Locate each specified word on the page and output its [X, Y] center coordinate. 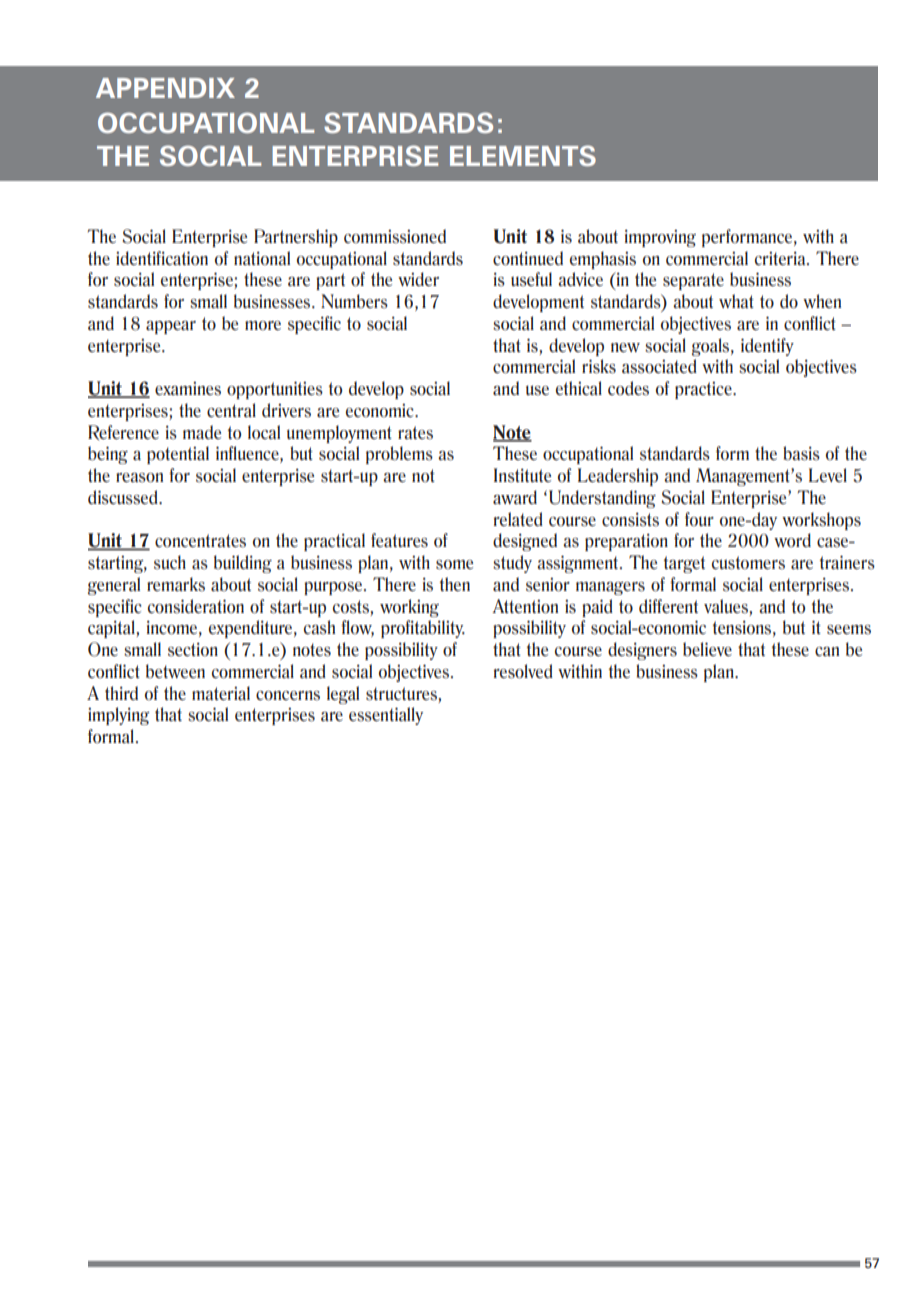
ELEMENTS [523, 155]
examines [188, 389]
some [454, 565]
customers [748, 563]
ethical [579, 388]
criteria [781, 259]
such [170, 562]
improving [660, 238]
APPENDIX [165, 88]
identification [162, 258]
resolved [523, 671]
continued [528, 258]
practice [704, 390]
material [221, 693]
